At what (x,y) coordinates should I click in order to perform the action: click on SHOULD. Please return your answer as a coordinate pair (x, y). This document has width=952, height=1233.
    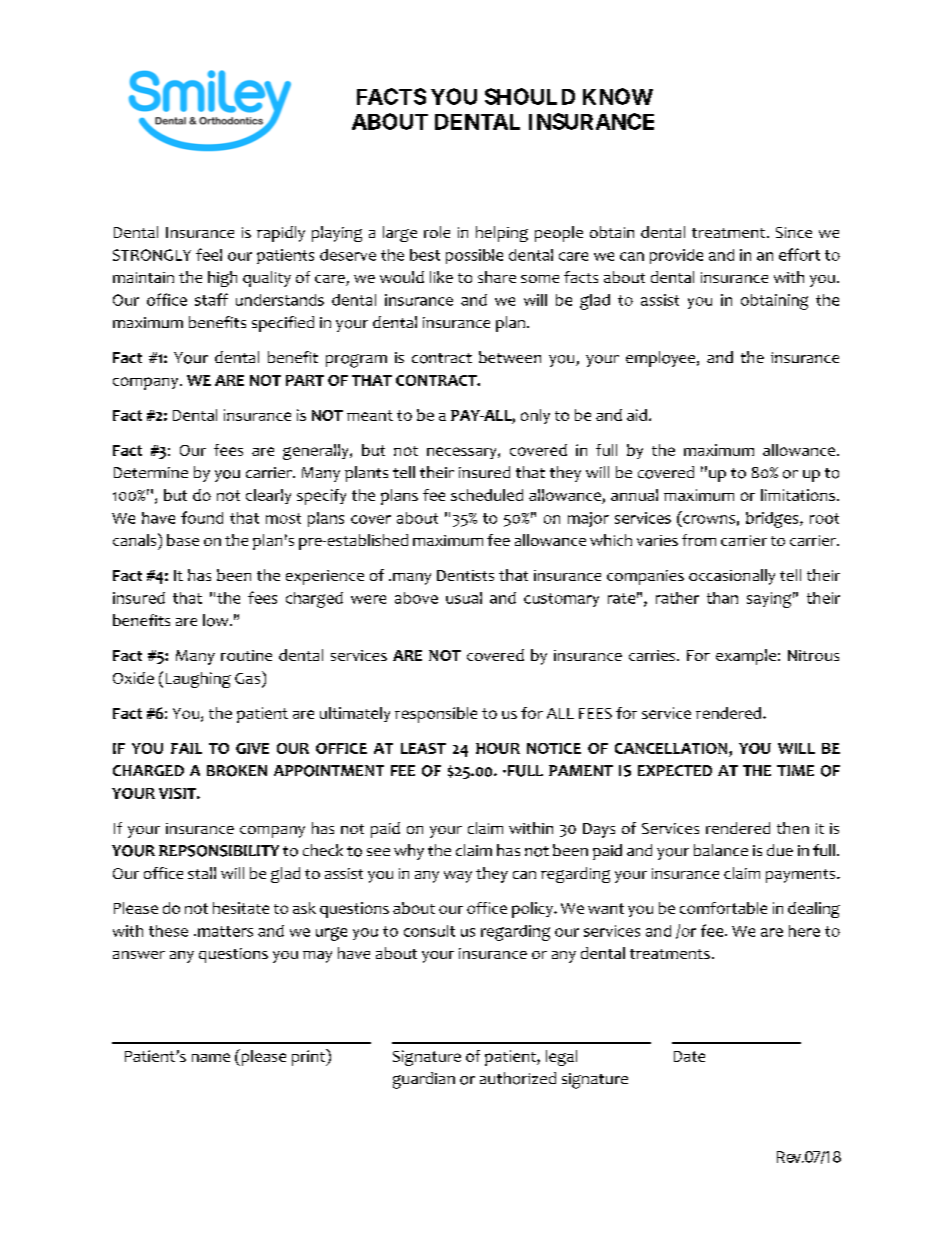
    Looking at the image, I should click on (530, 96).
